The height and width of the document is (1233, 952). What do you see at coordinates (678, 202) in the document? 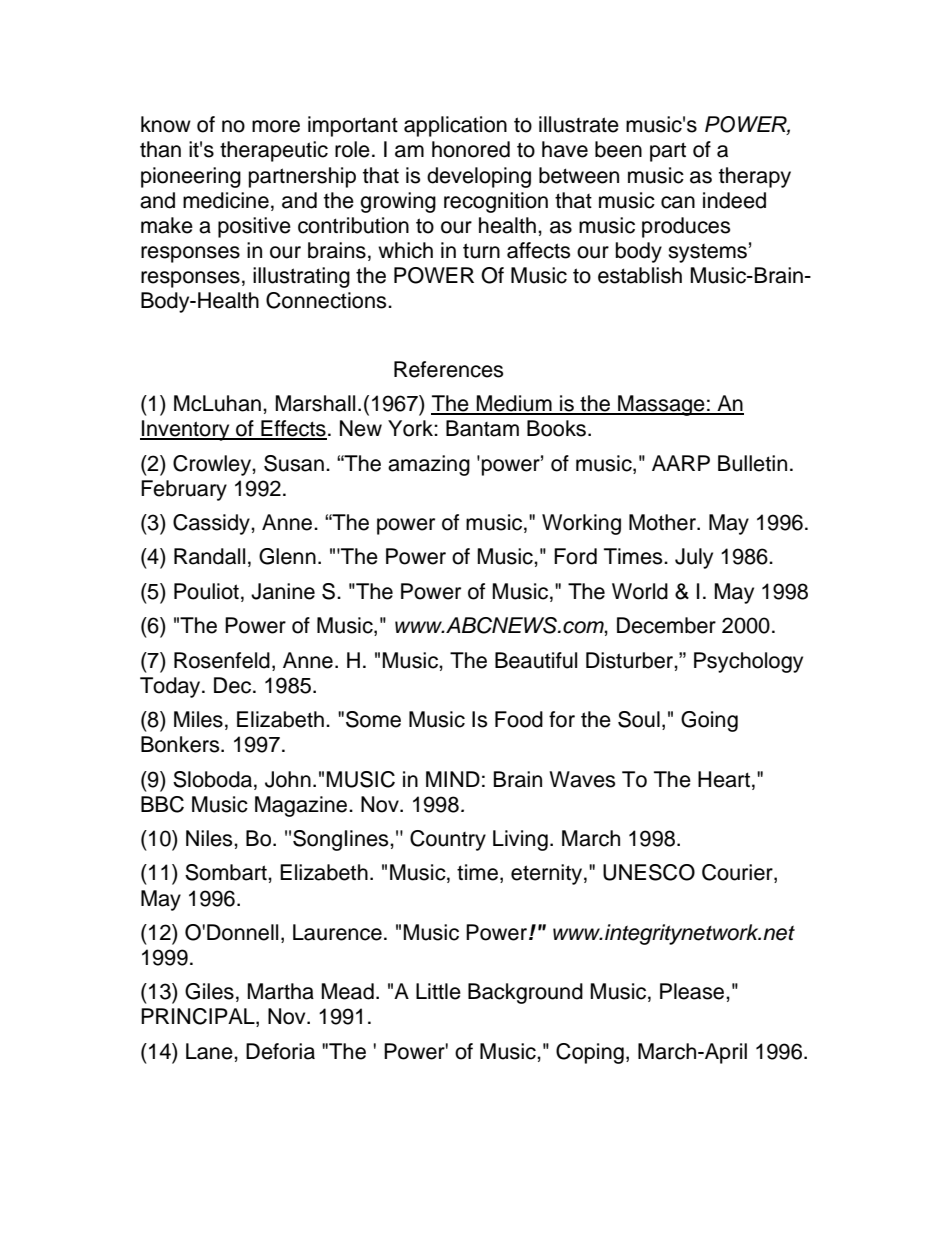
I see `can` at bounding box center [678, 202].
